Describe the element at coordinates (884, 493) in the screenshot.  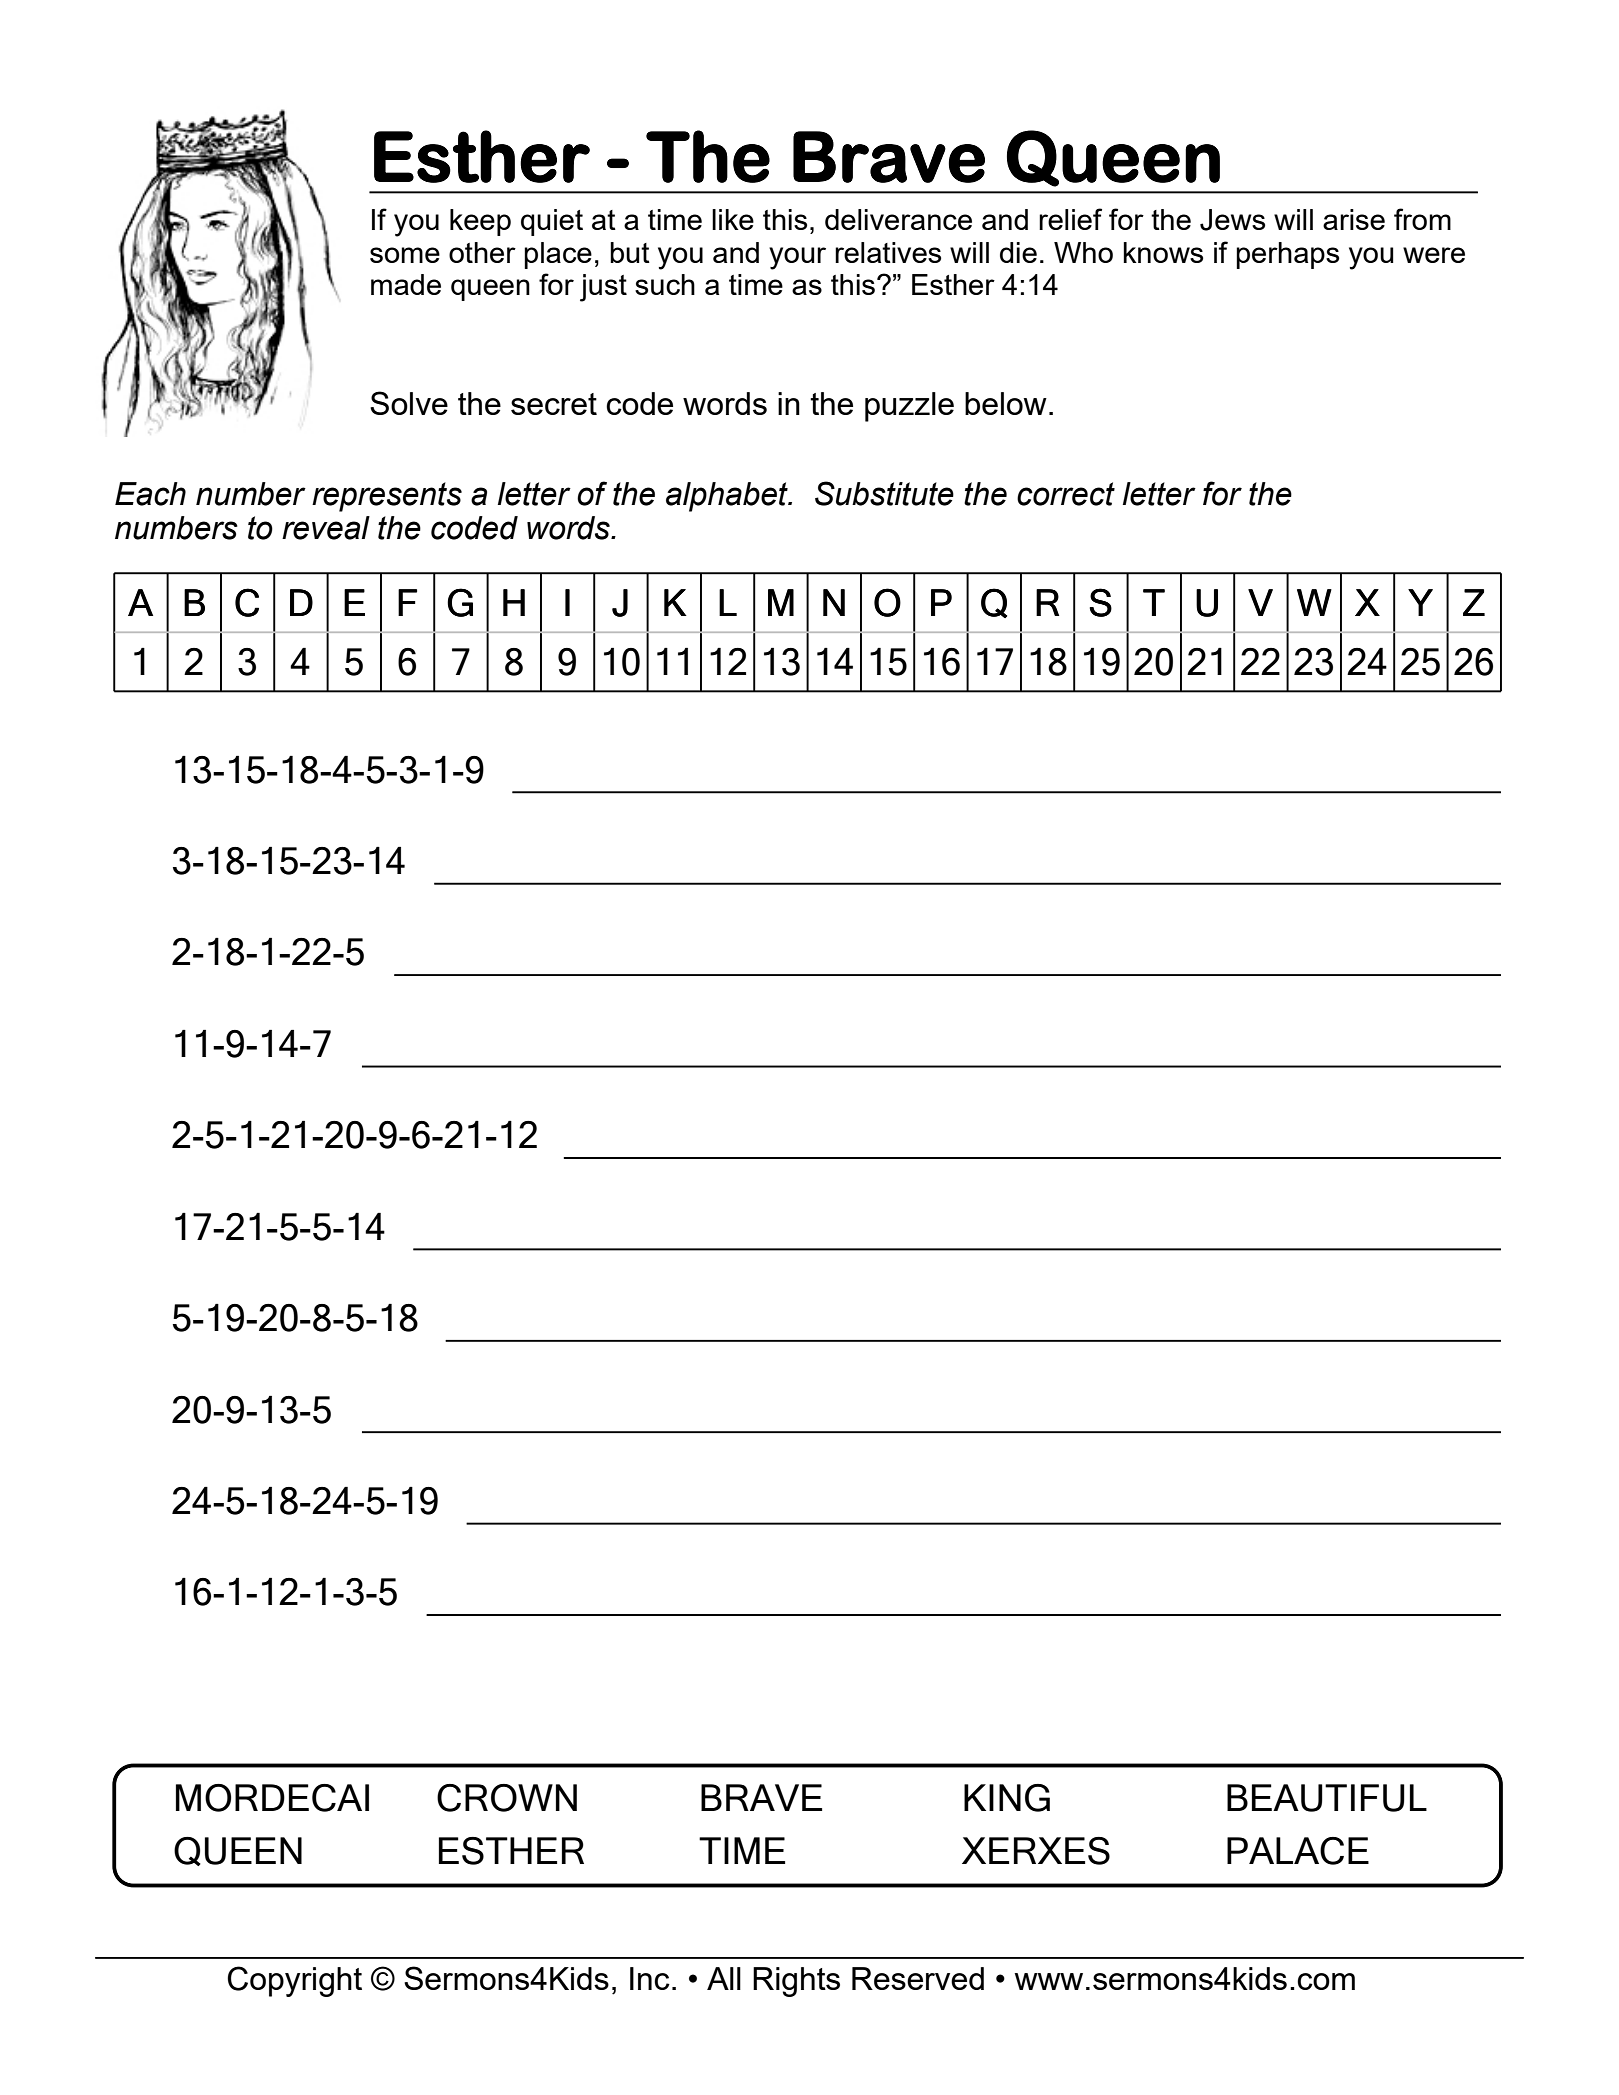
I see `Substitute` at that location.
